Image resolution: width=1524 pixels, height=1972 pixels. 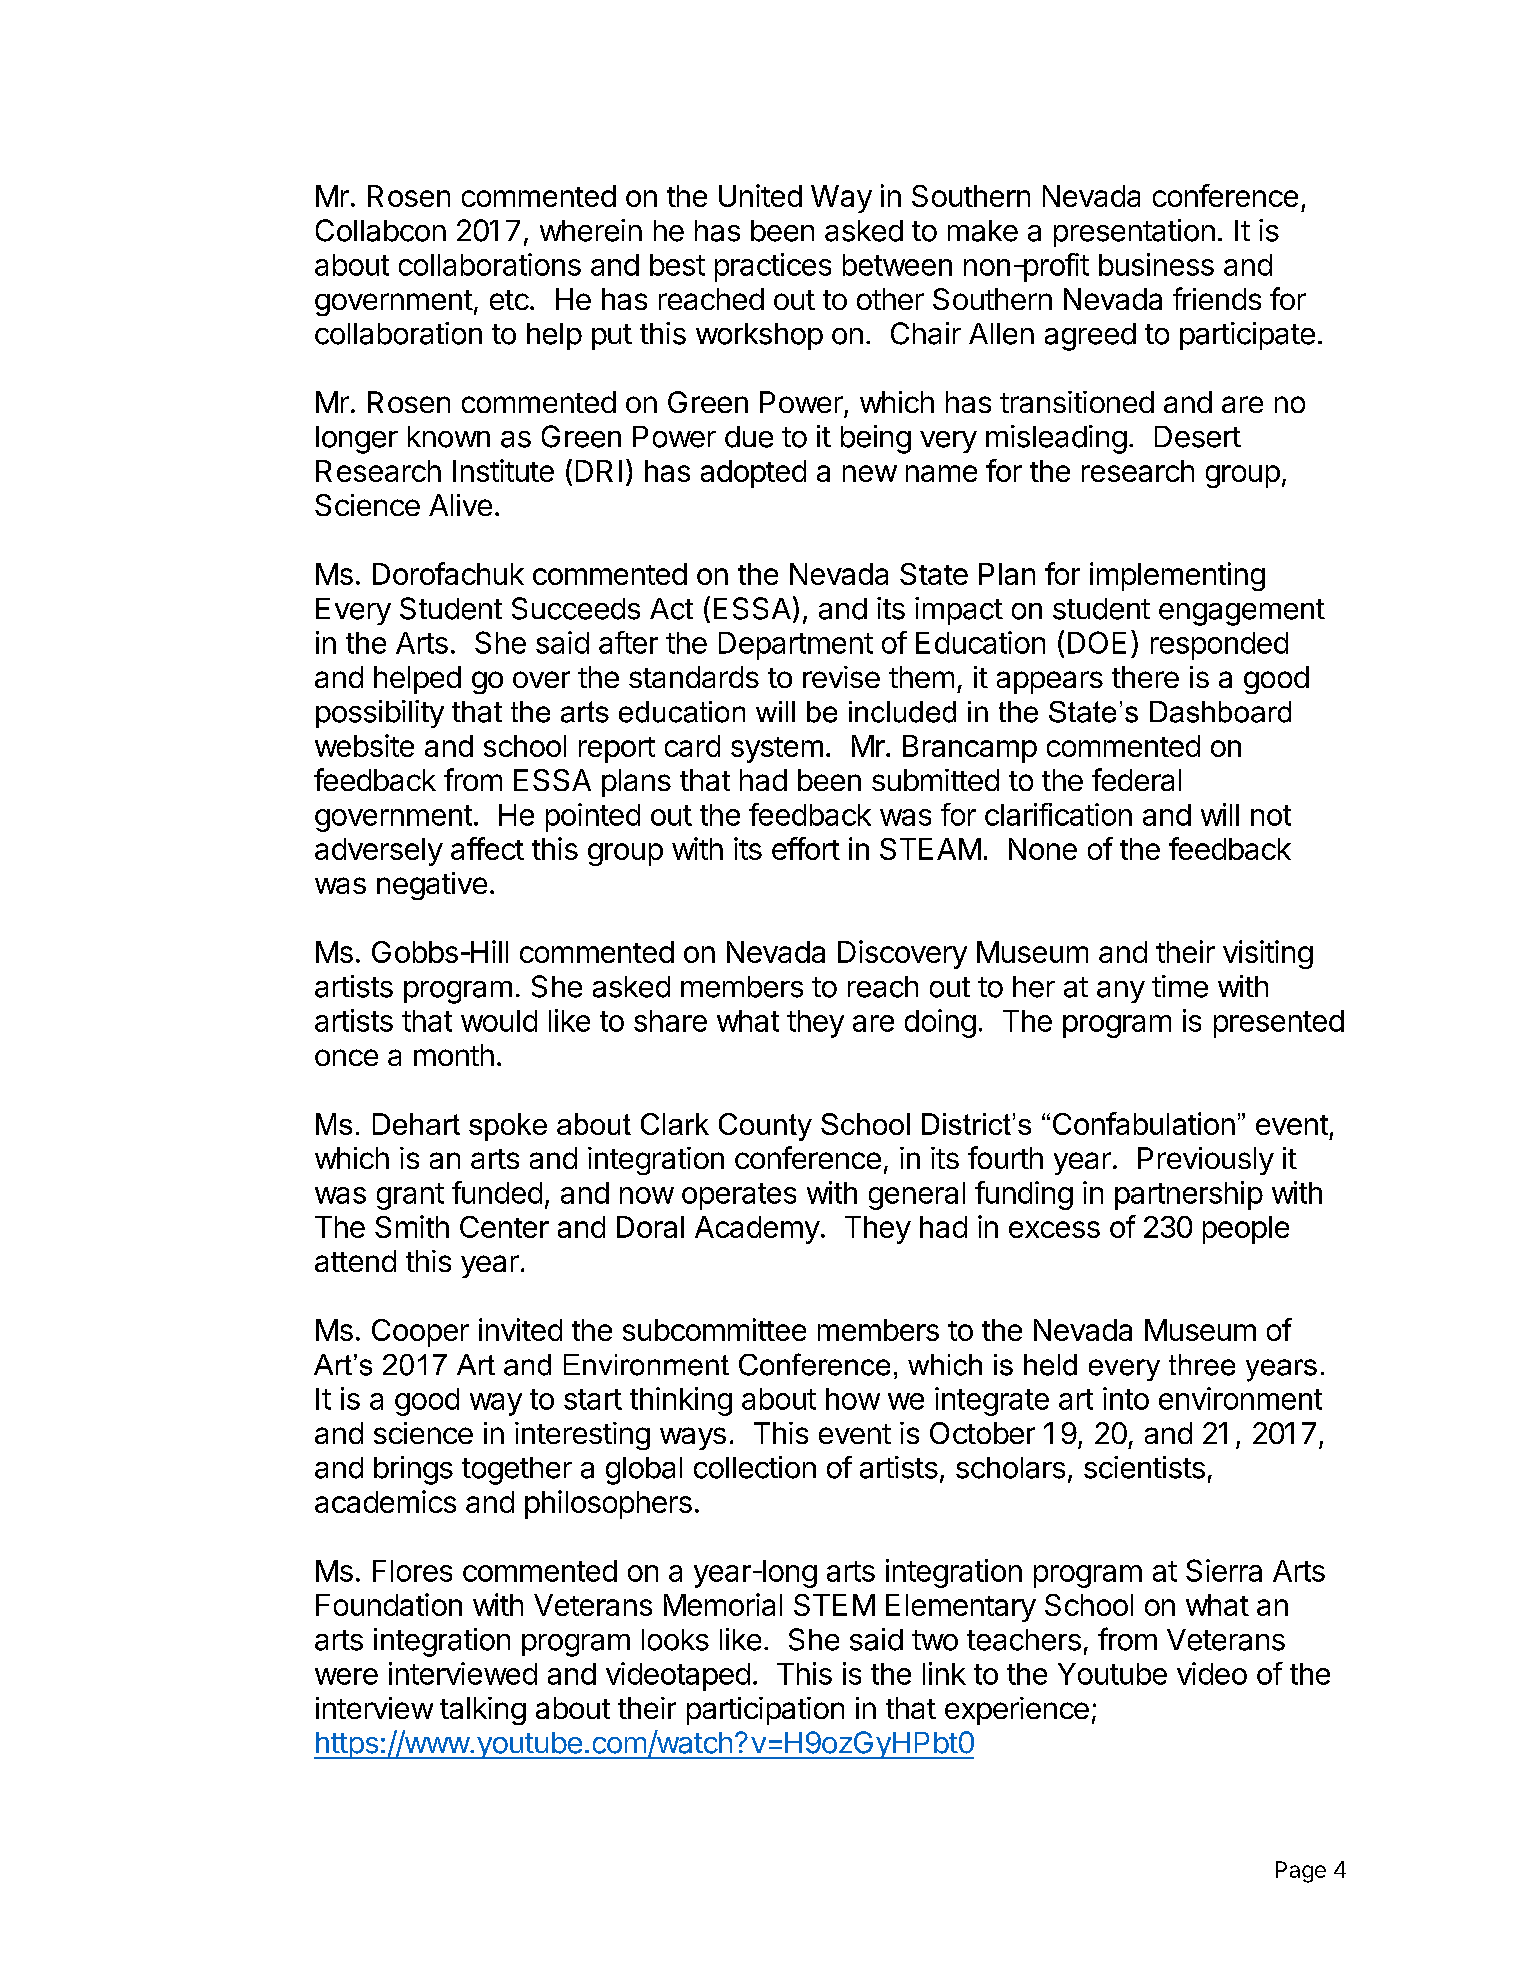 I want to click on month, so click(x=454, y=1055).
